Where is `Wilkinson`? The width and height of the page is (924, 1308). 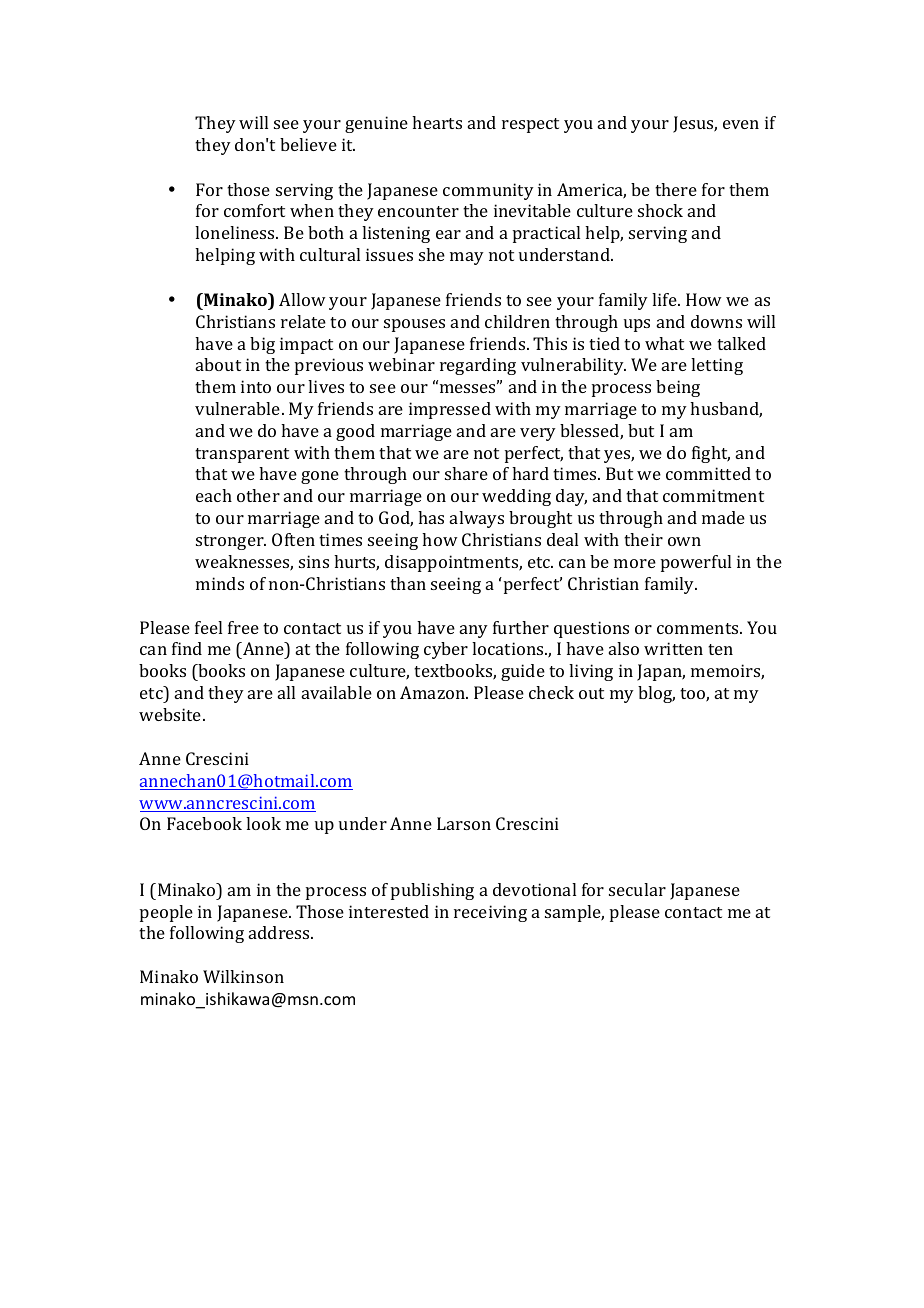
Wilkinson is located at coordinates (243, 976).
